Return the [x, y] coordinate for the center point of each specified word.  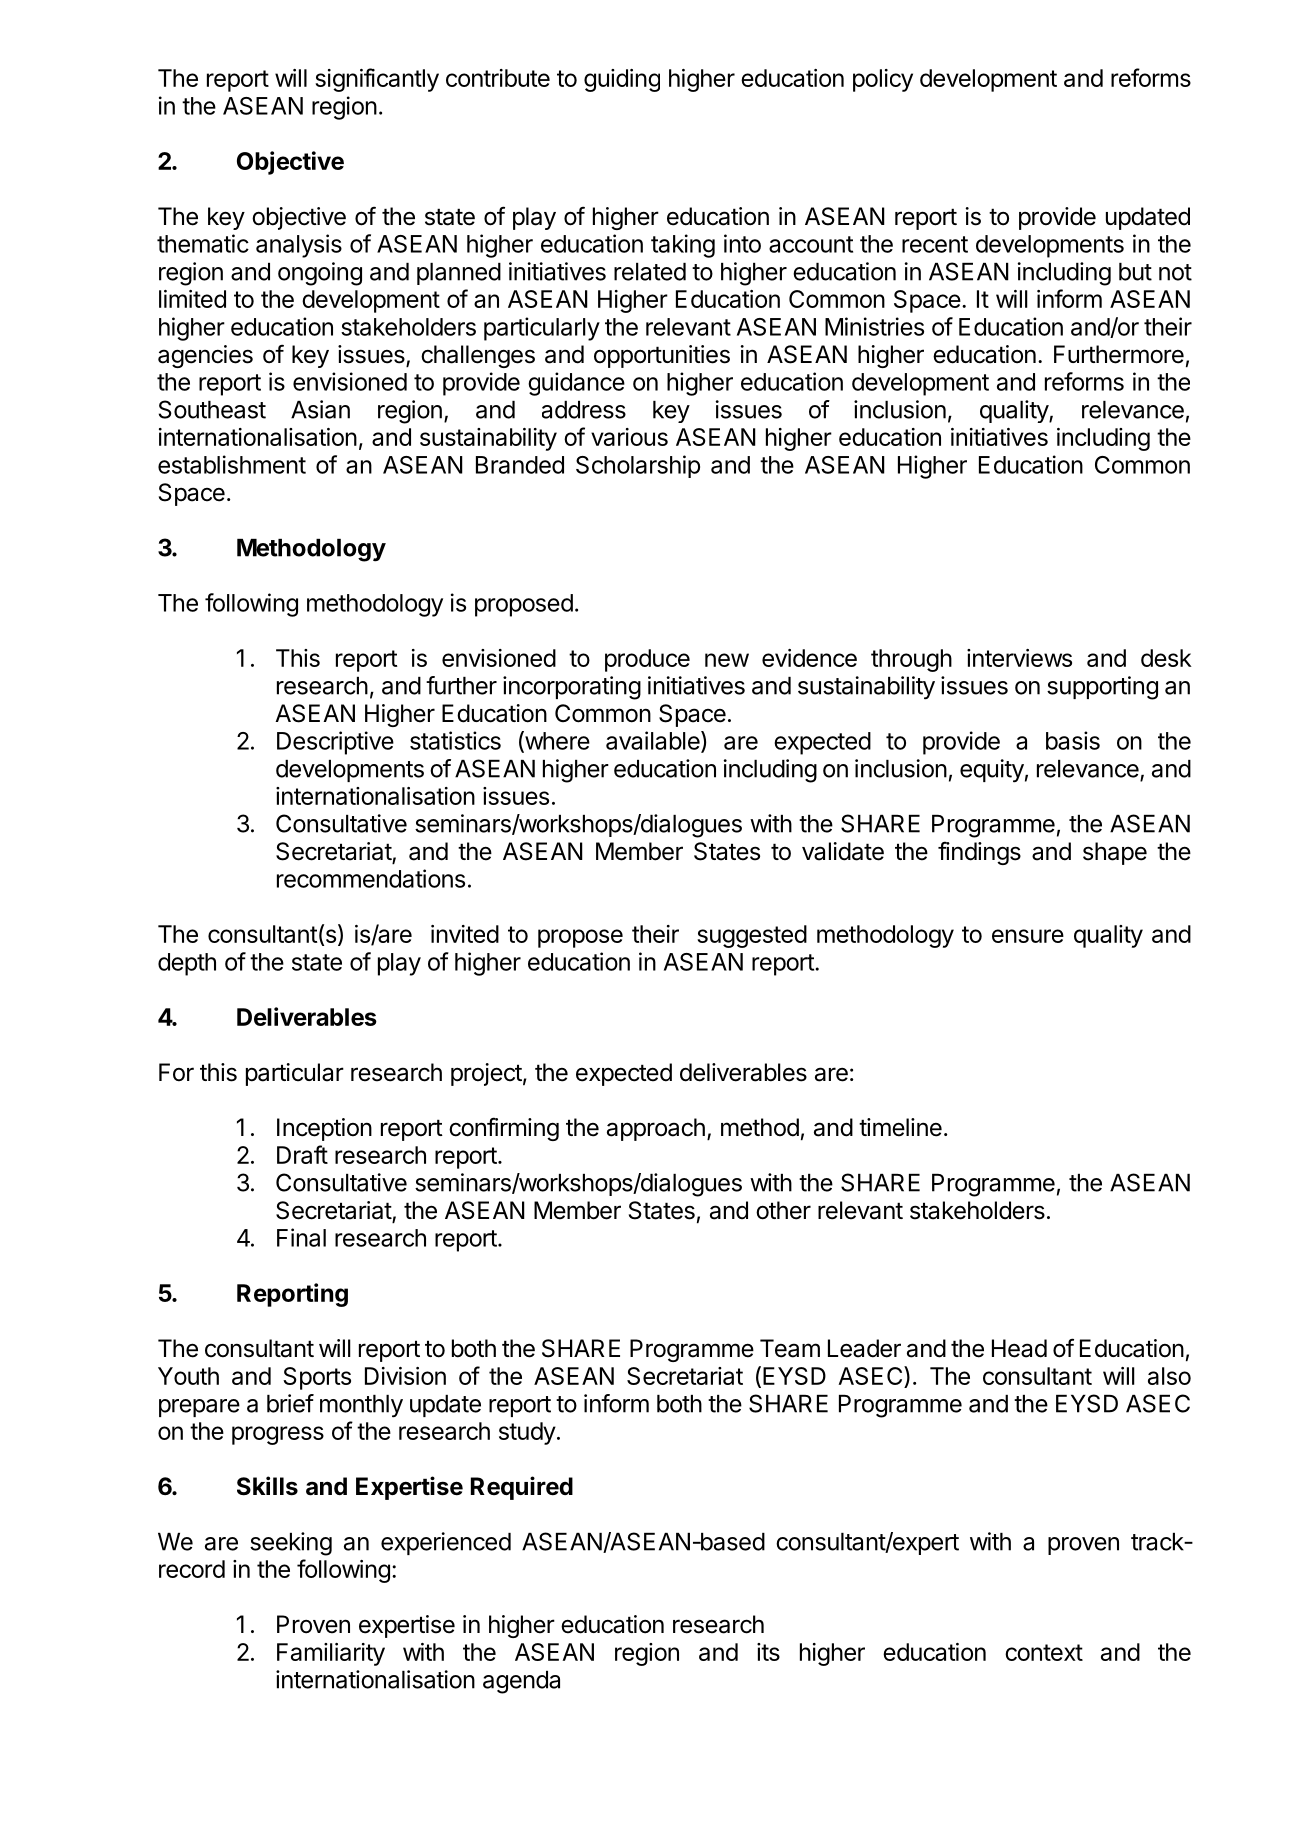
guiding [622, 80]
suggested [752, 936]
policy [883, 80]
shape [1115, 853]
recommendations [371, 878]
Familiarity [331, 1654]
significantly [377, 80]
